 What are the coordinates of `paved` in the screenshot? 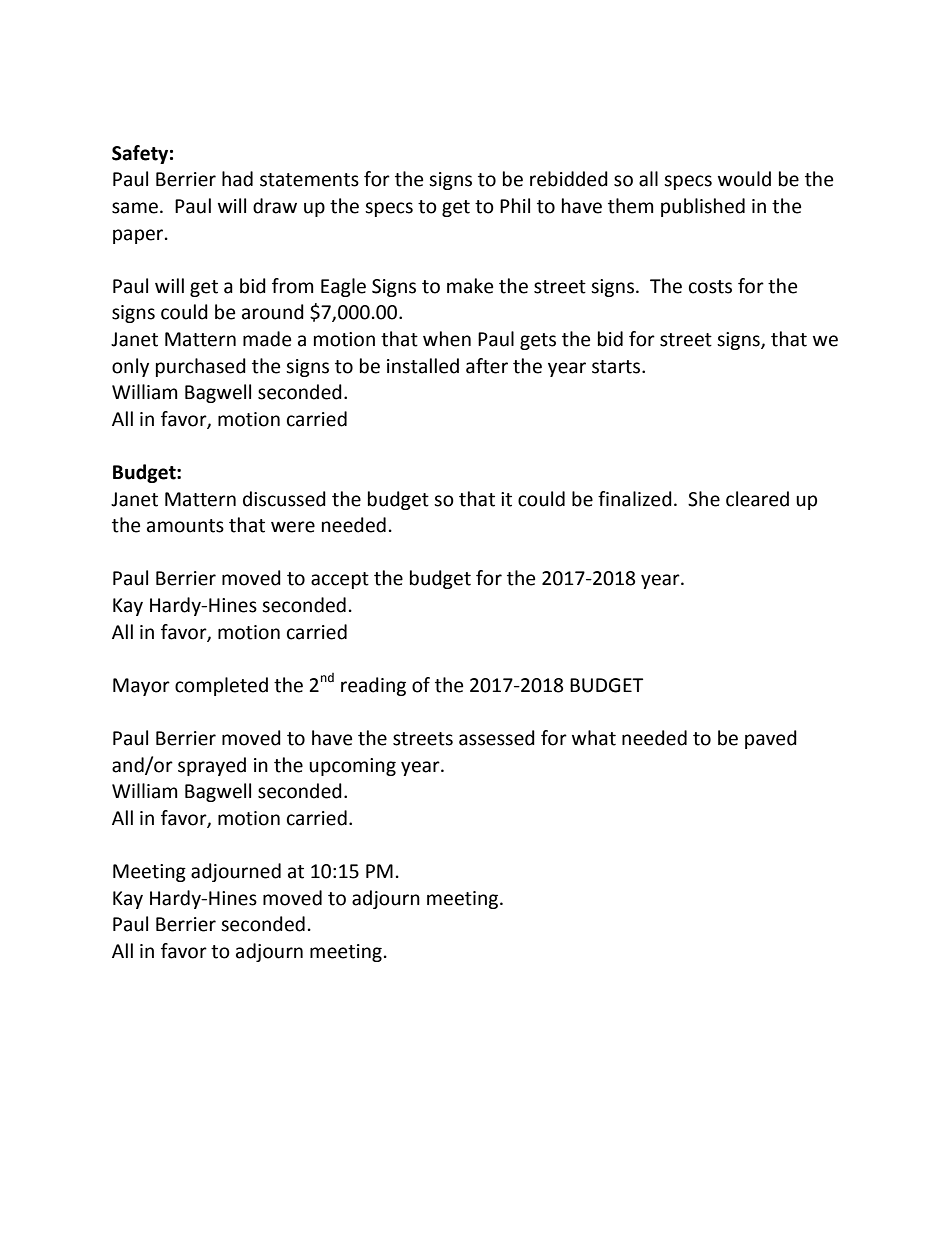 It's located at (771, 739).
